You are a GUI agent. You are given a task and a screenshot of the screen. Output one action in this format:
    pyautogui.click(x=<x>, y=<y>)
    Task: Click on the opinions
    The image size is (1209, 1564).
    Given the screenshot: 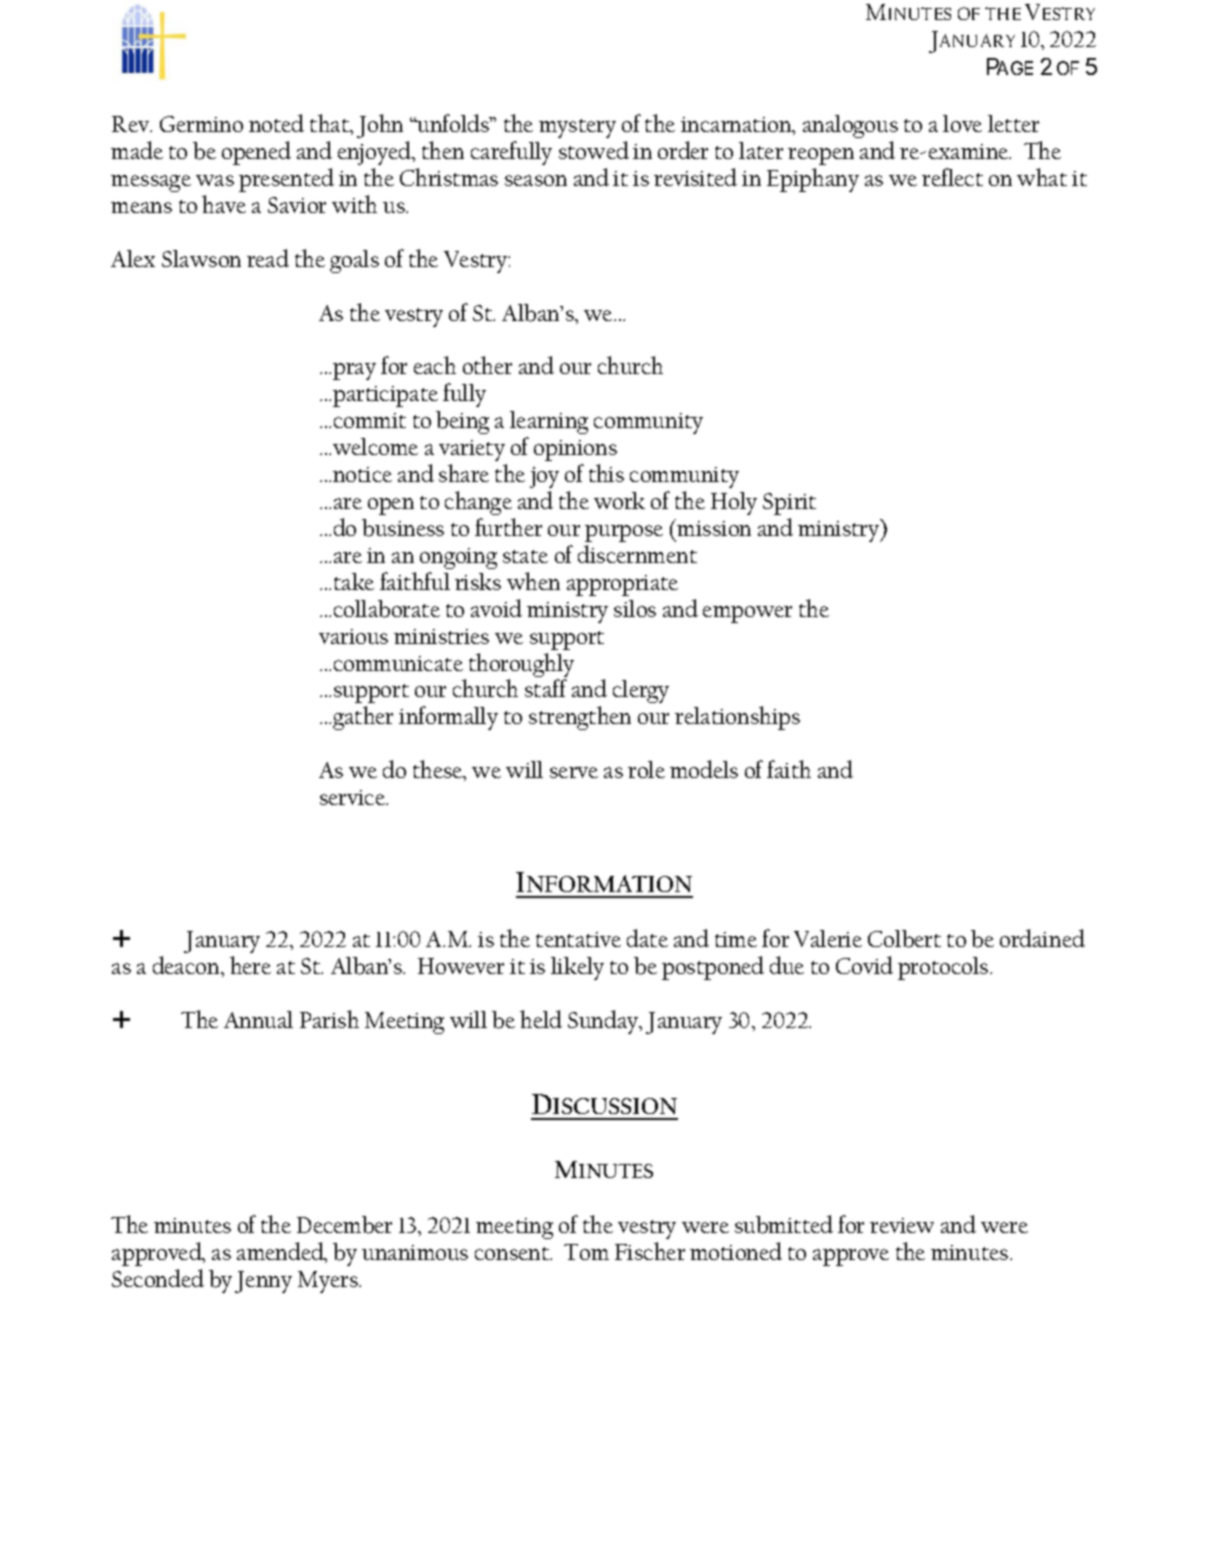 What is the action you would take?
    pyautogui.click(x=575, y=450)
